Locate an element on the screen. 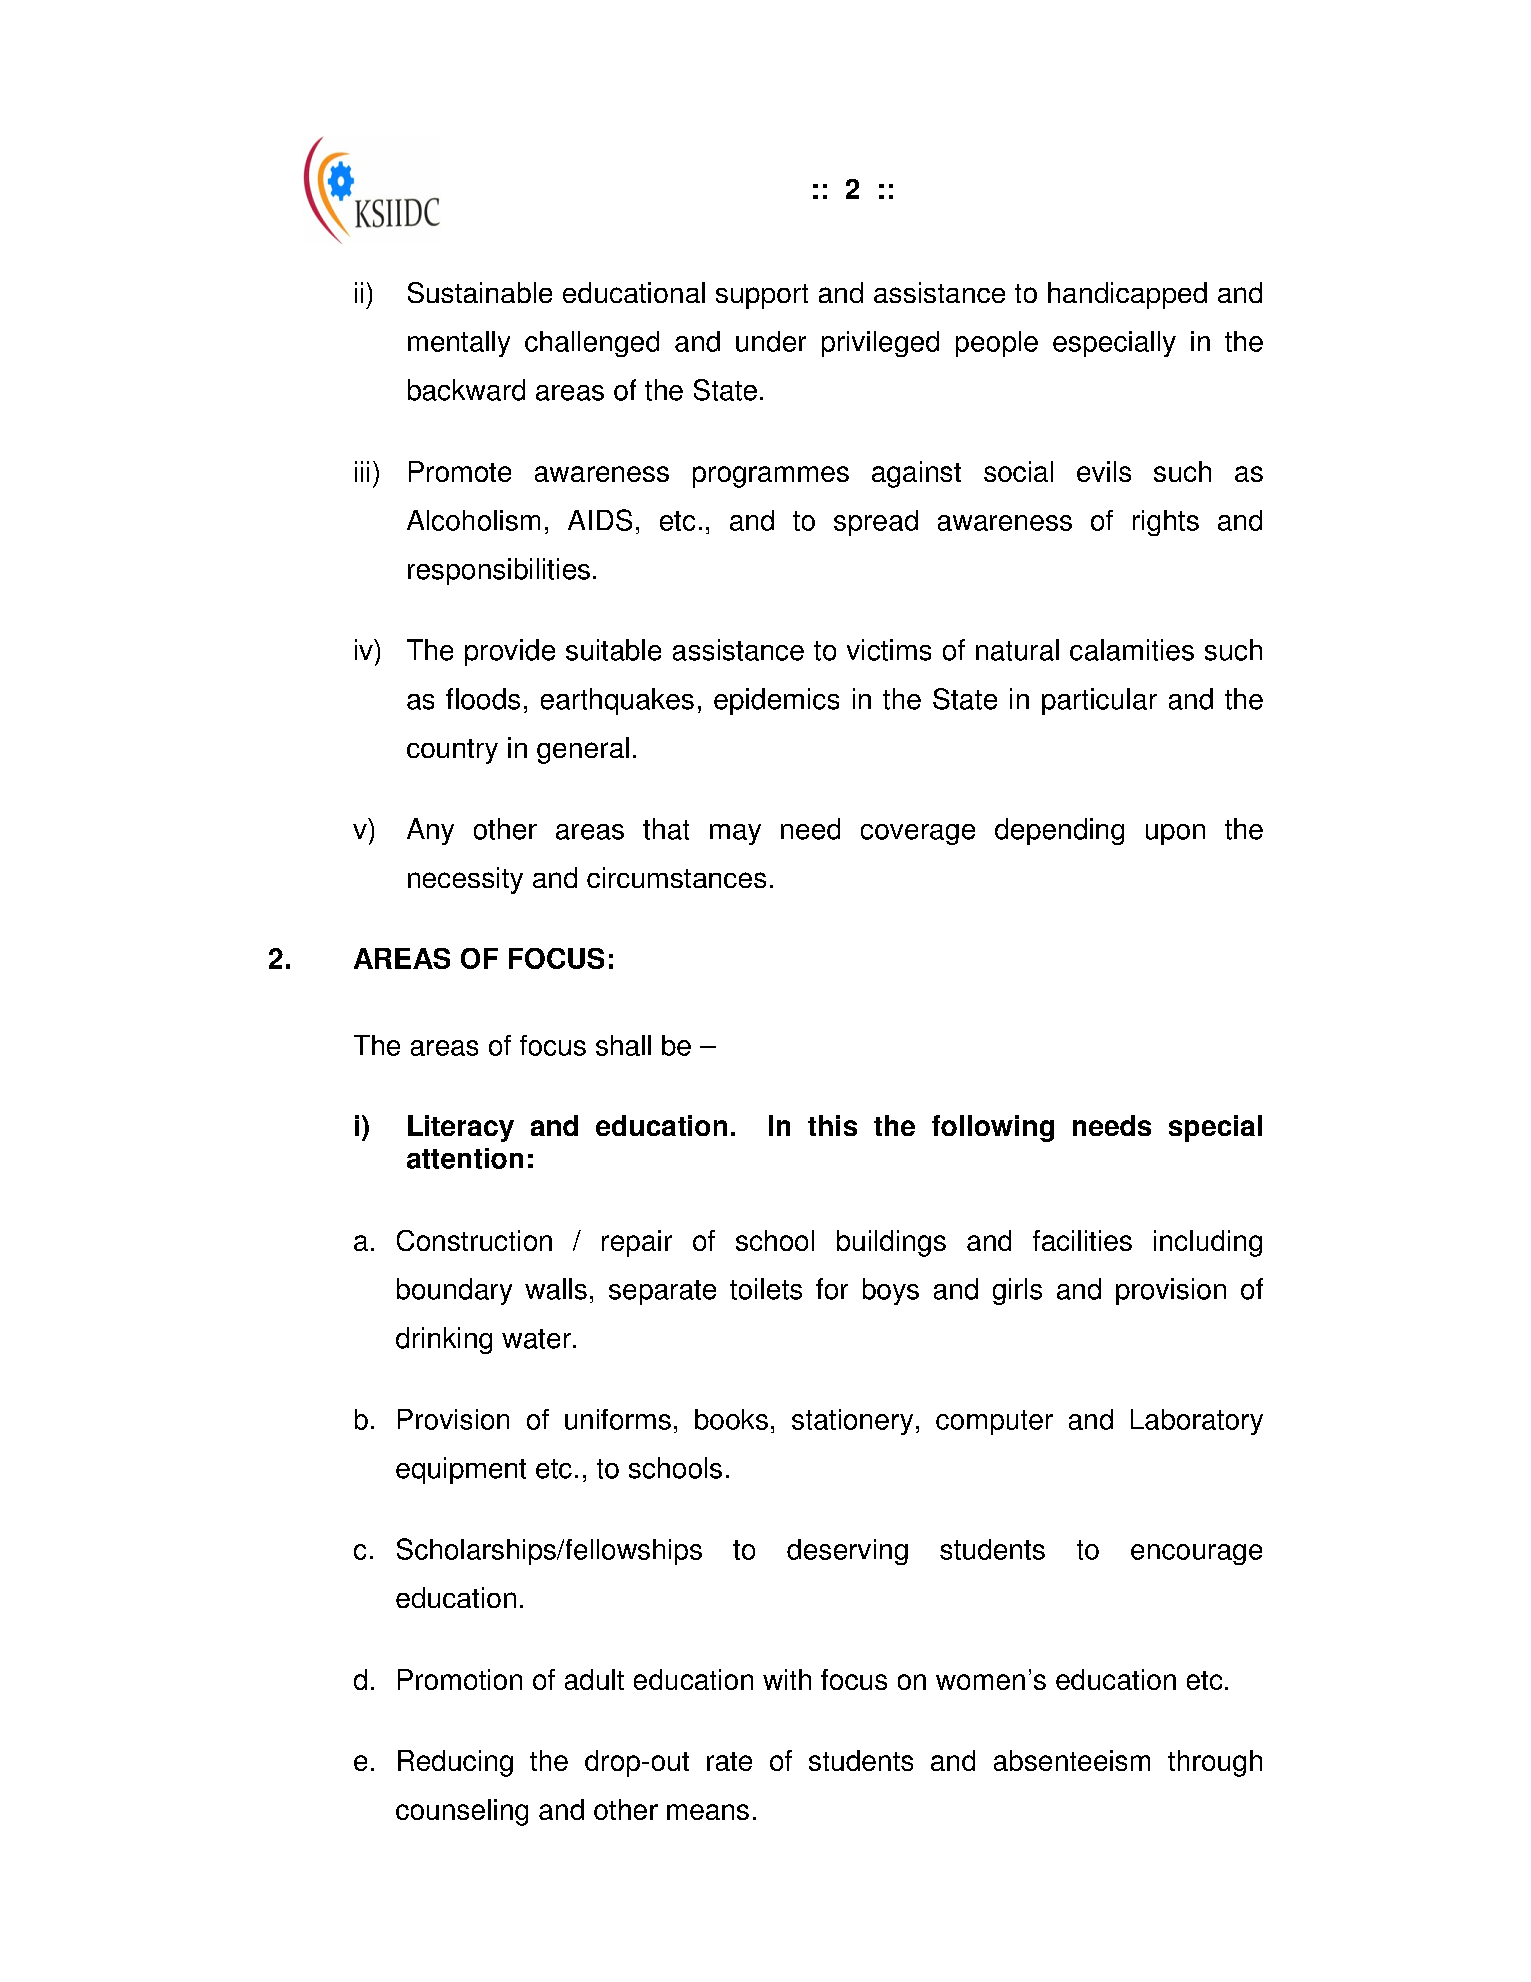 The height and width of the screenshot is (1982, 1531). books is located at coordinates (731, 1419).
